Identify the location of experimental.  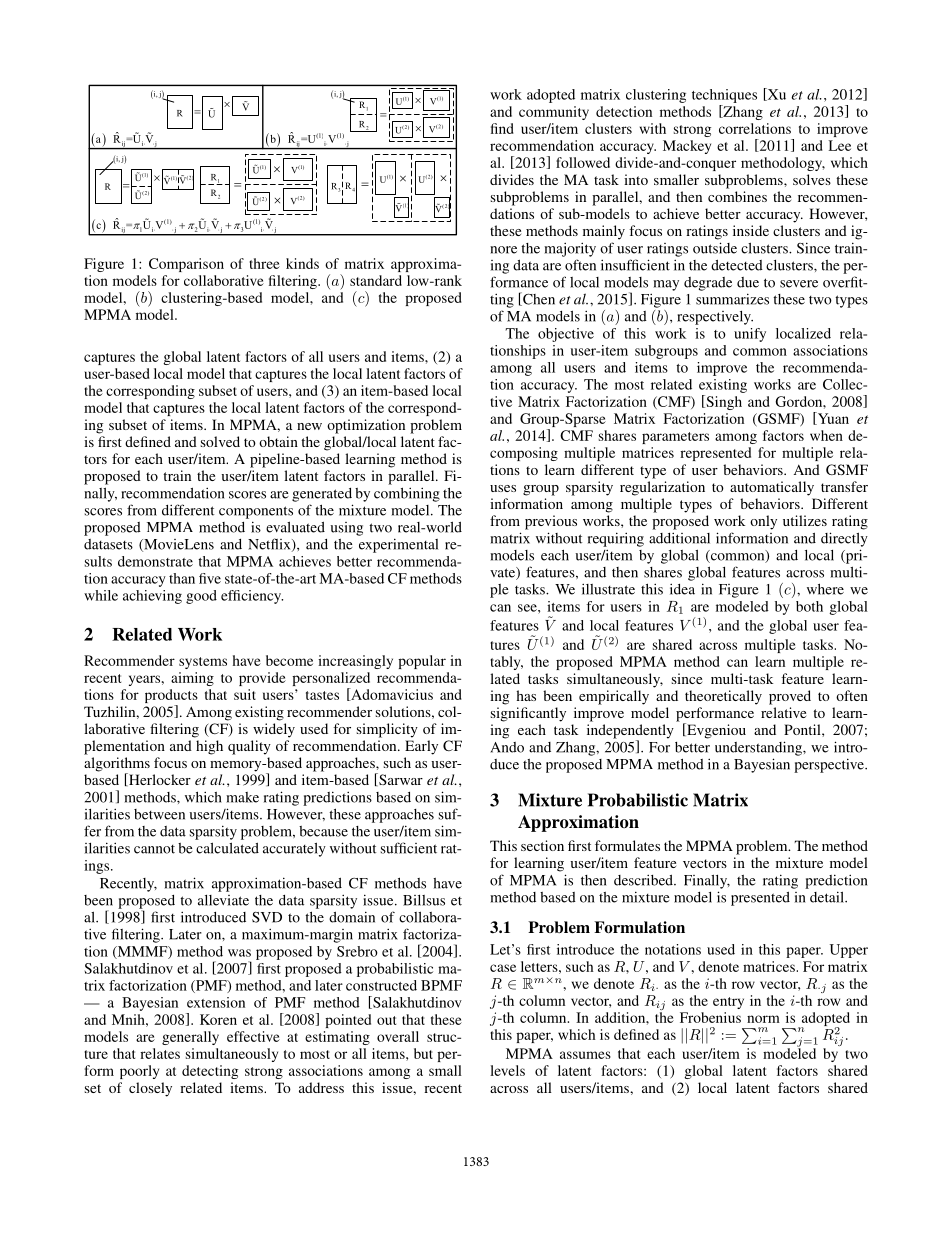
(398, 545).
